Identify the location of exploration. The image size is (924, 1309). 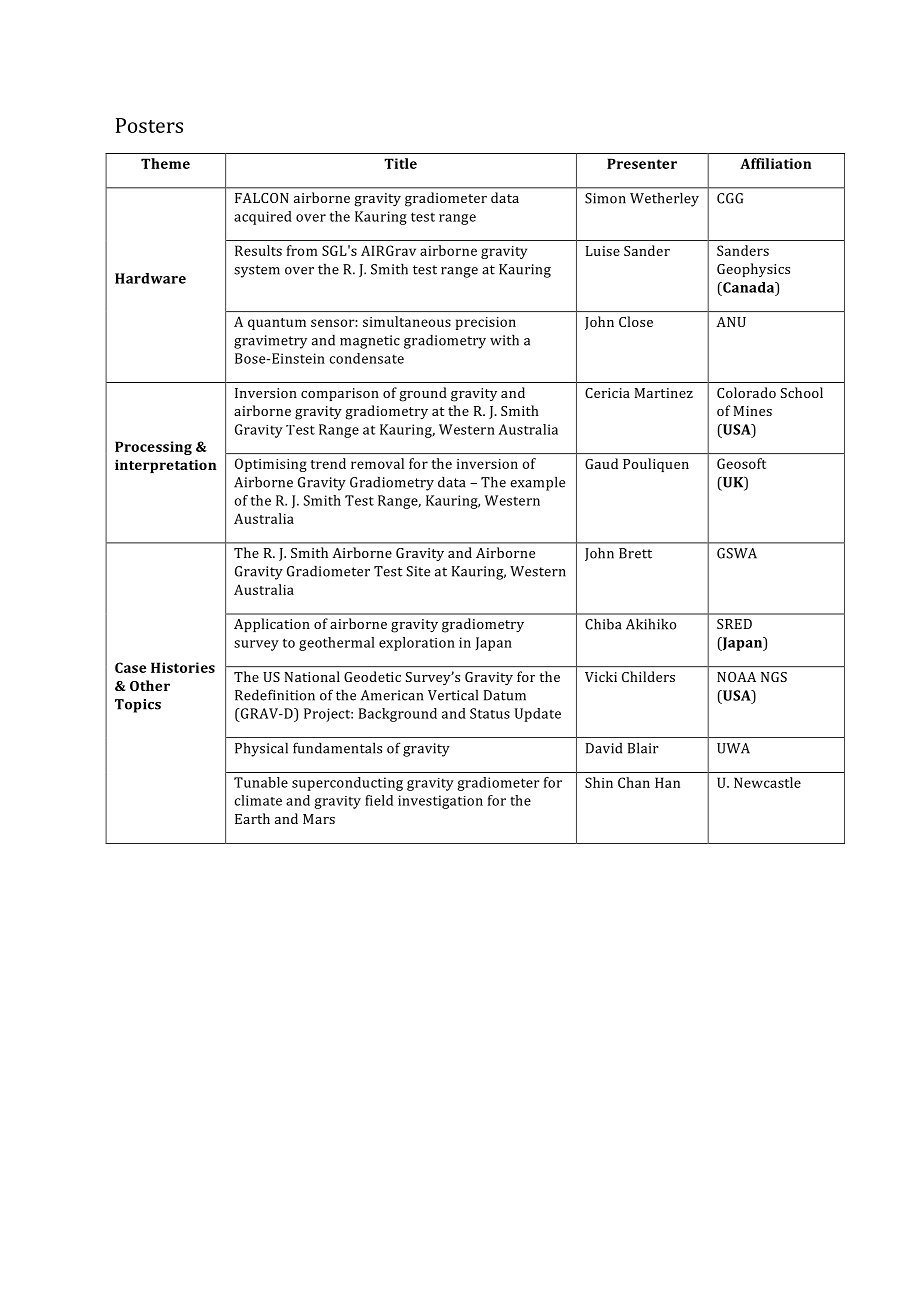
(417, 644).
